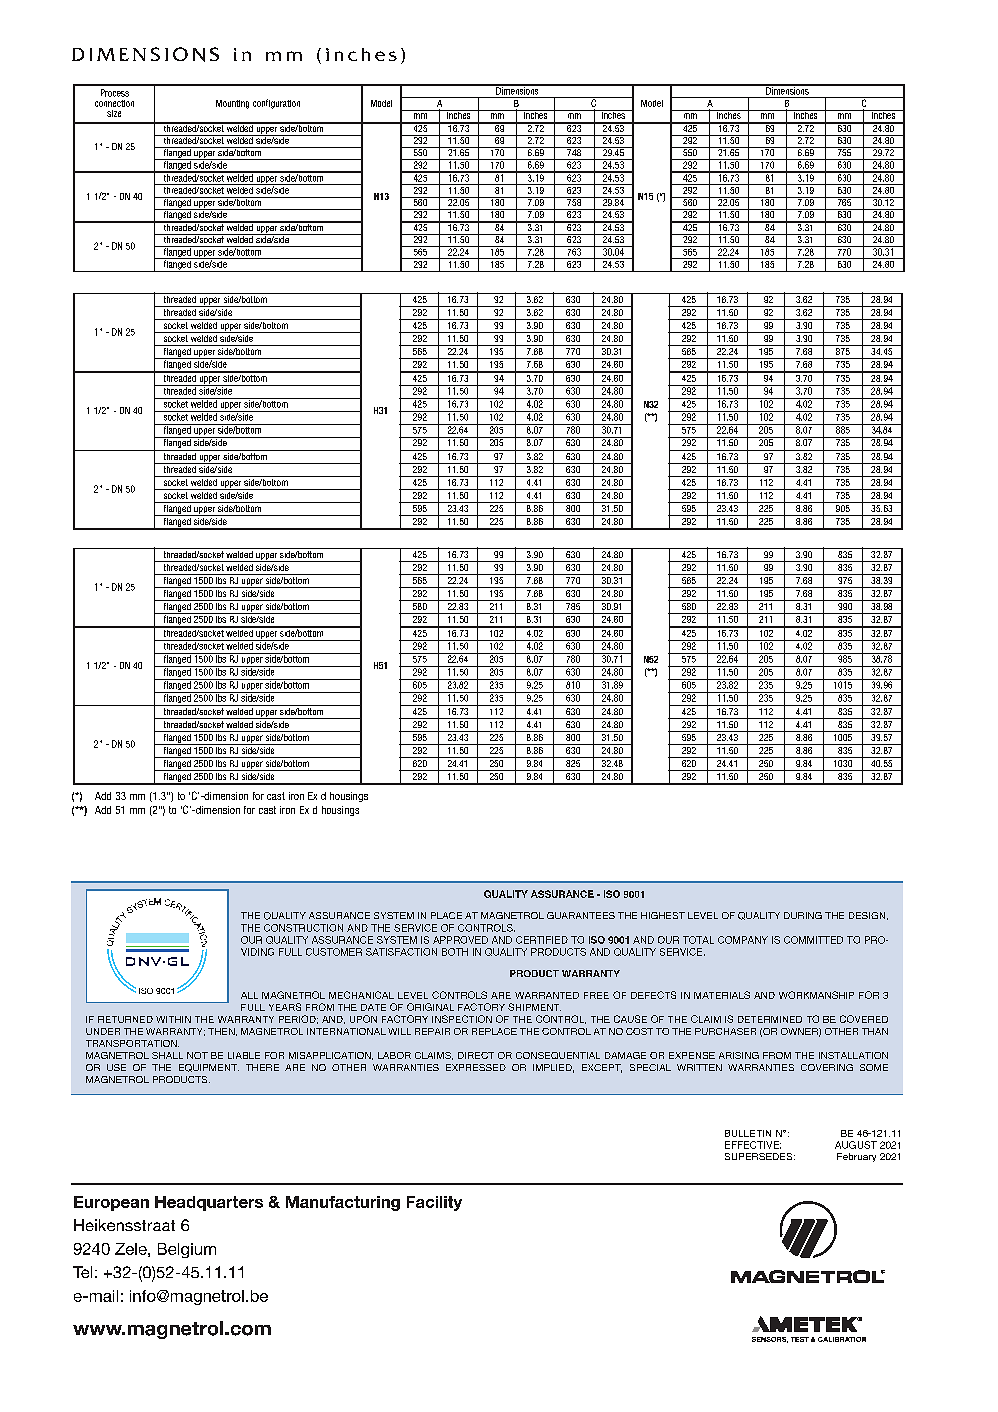  Describe the element at coordinates (114, 113) in the document. I see `size` at that location.
